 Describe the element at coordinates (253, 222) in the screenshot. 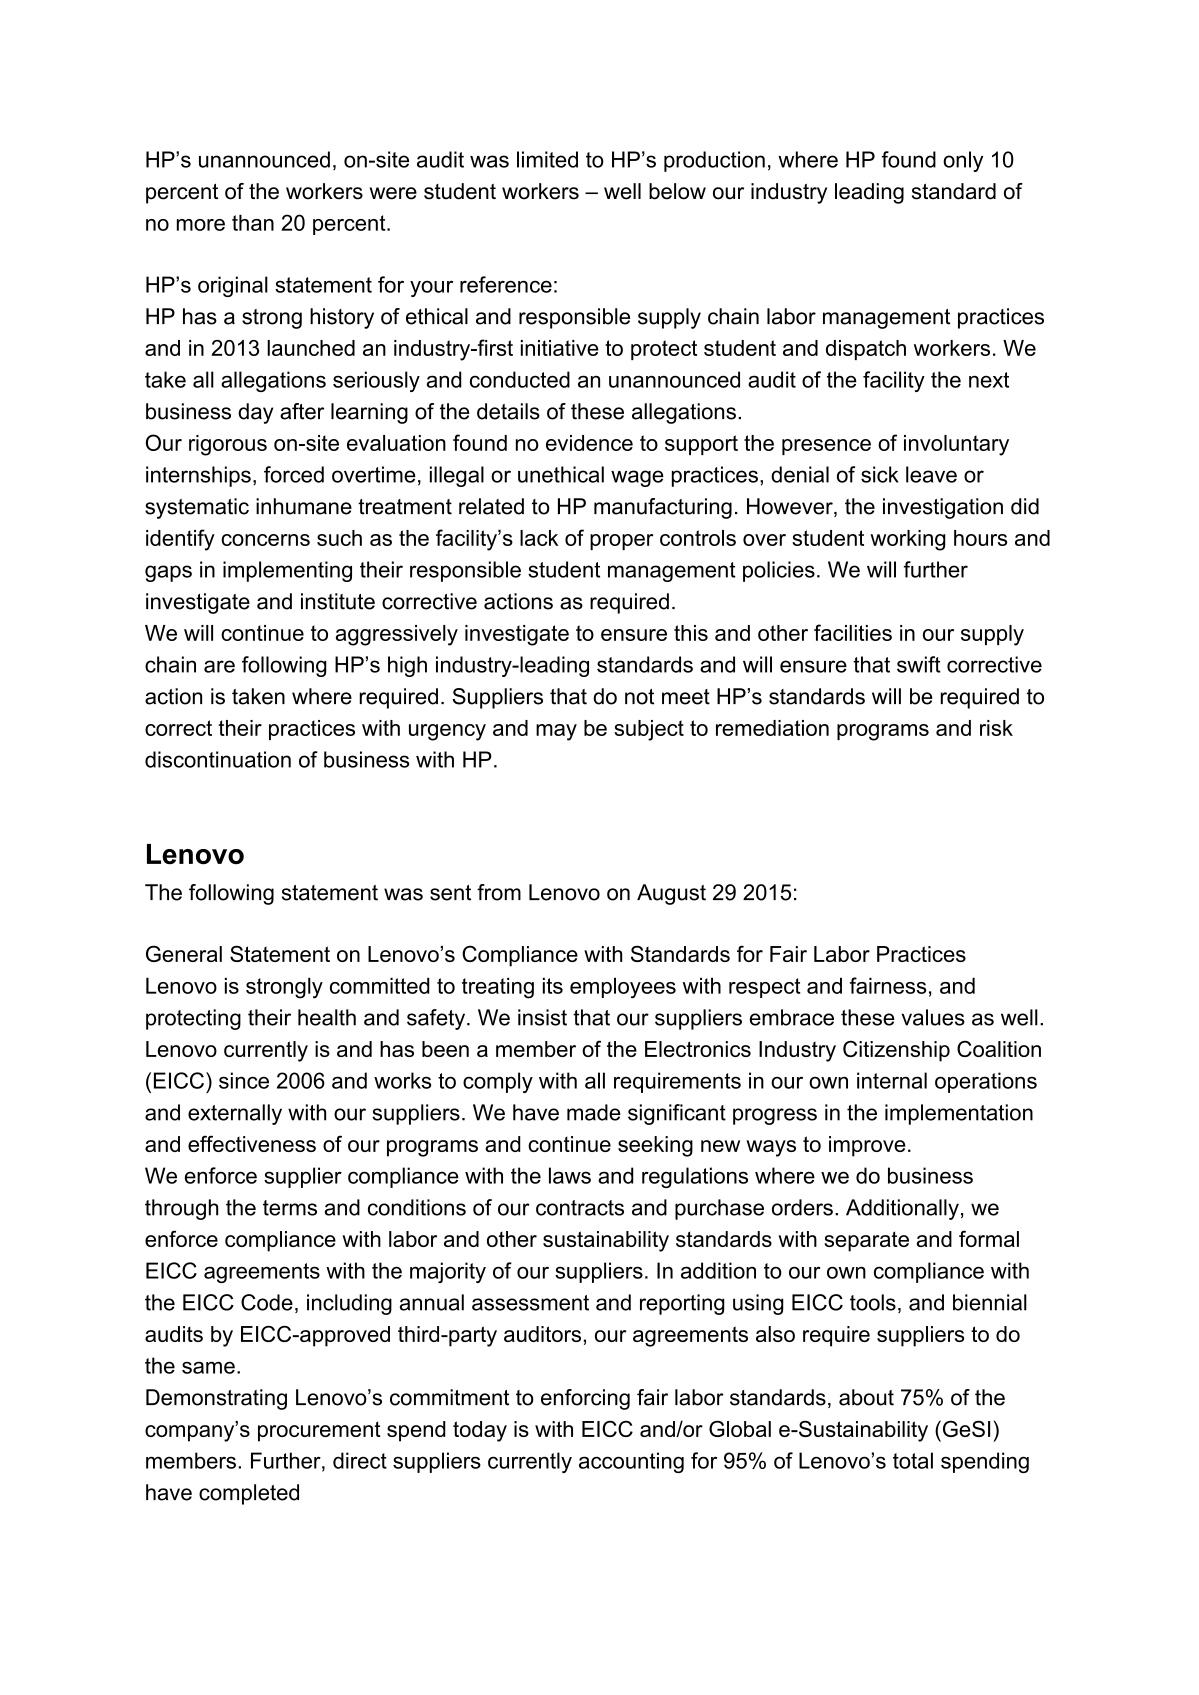

I see `than` at that location.
